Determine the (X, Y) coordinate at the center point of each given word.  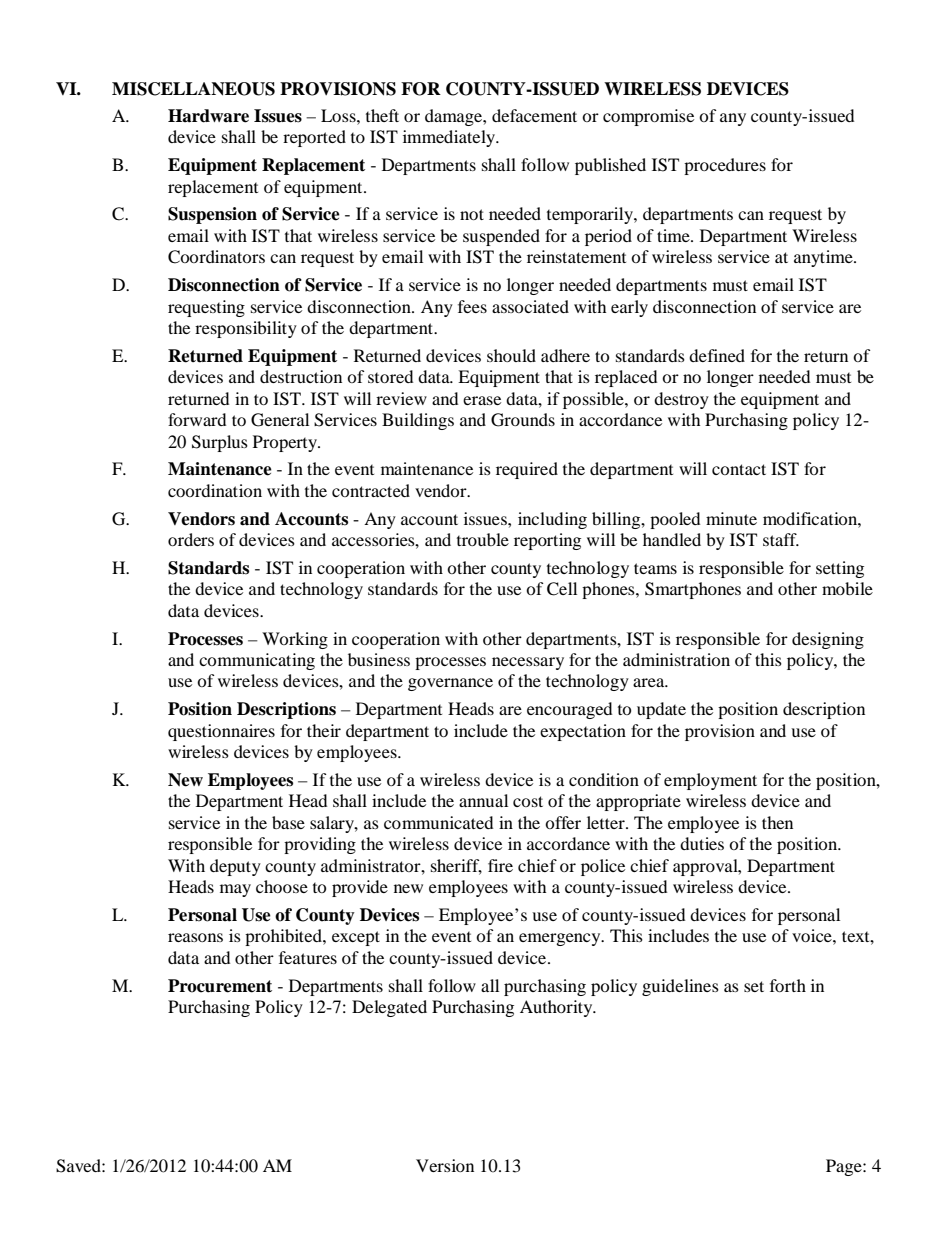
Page (845, 1167)
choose (282, 886)
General (280, 420)
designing (828, 640)
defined (717, 355)
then (777, 822)
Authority (557, 1008)
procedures (725, 166)
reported (314, 138)
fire (500, 865)
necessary (528, 663)
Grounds (523, 420)
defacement (534, 115)
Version (445, 1165)
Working (295, 640)
